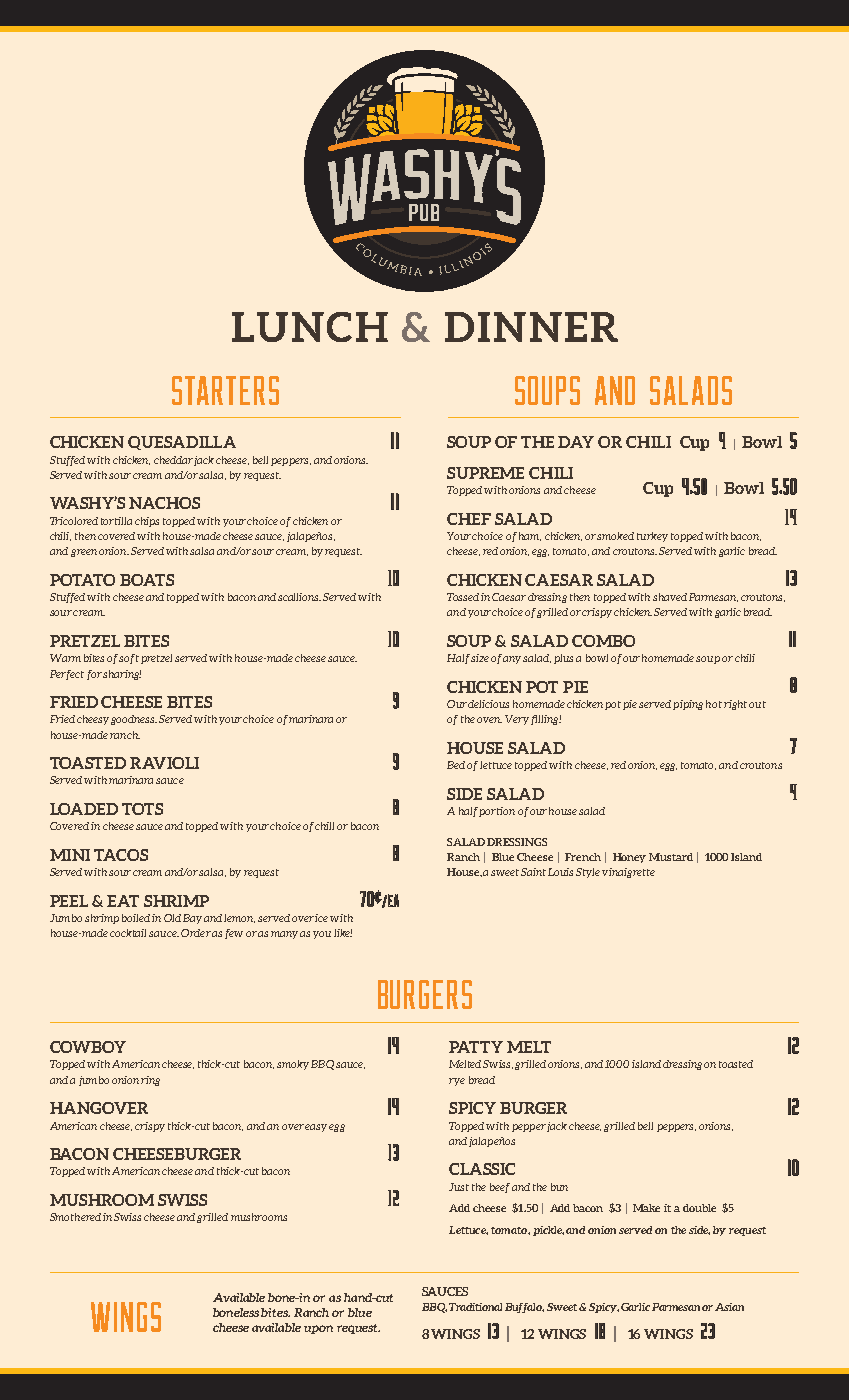 The height and width of the screenshot is (1400, 849). Describe the element at coordinates (310, 327) in the screenshot. I see `LUNCH` at that location.
